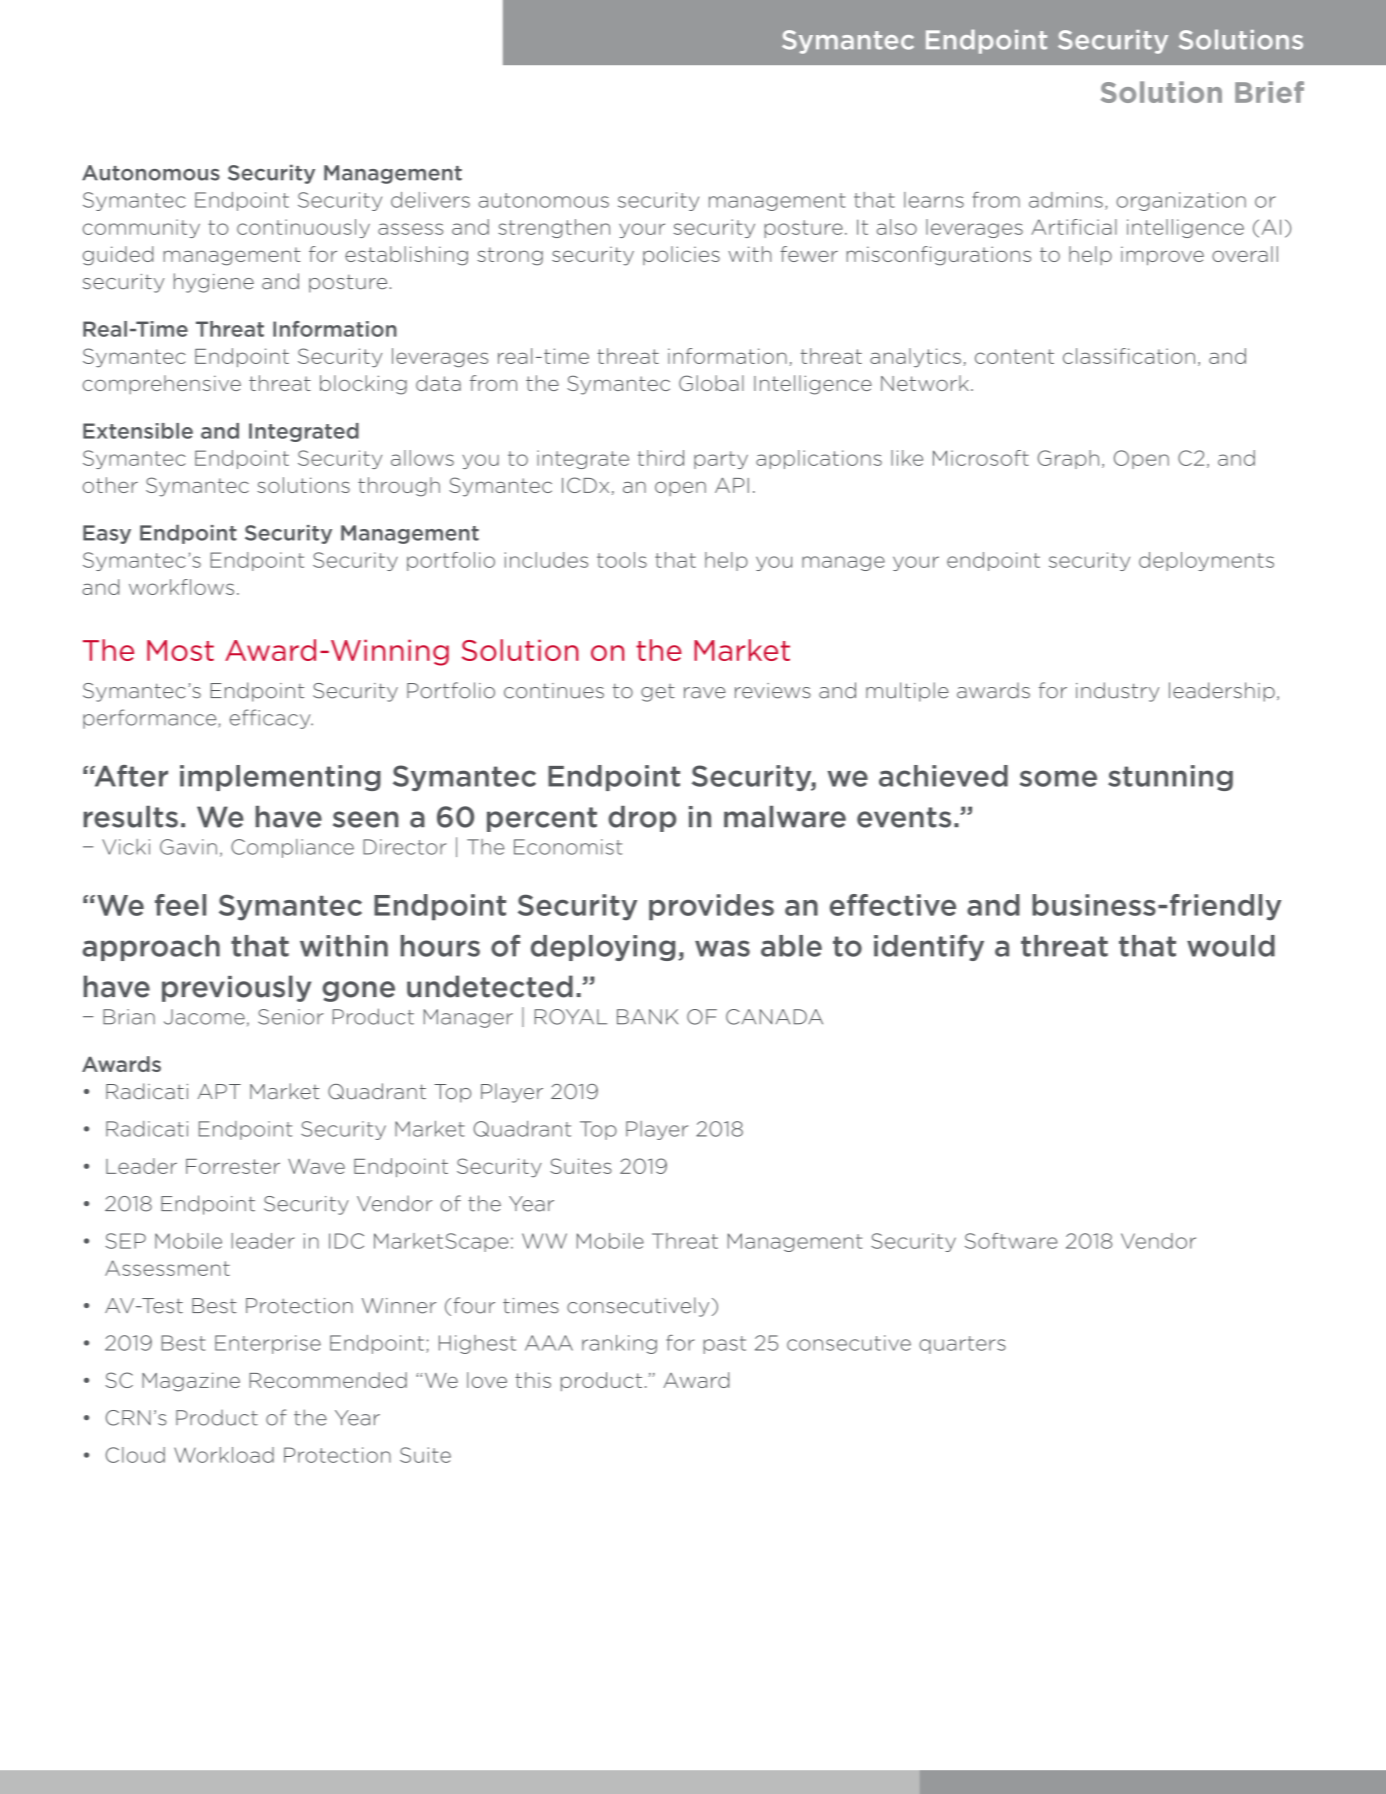  Describe the element at coordinates (681, 255) in the screenshot. I see `policies` at that location.
